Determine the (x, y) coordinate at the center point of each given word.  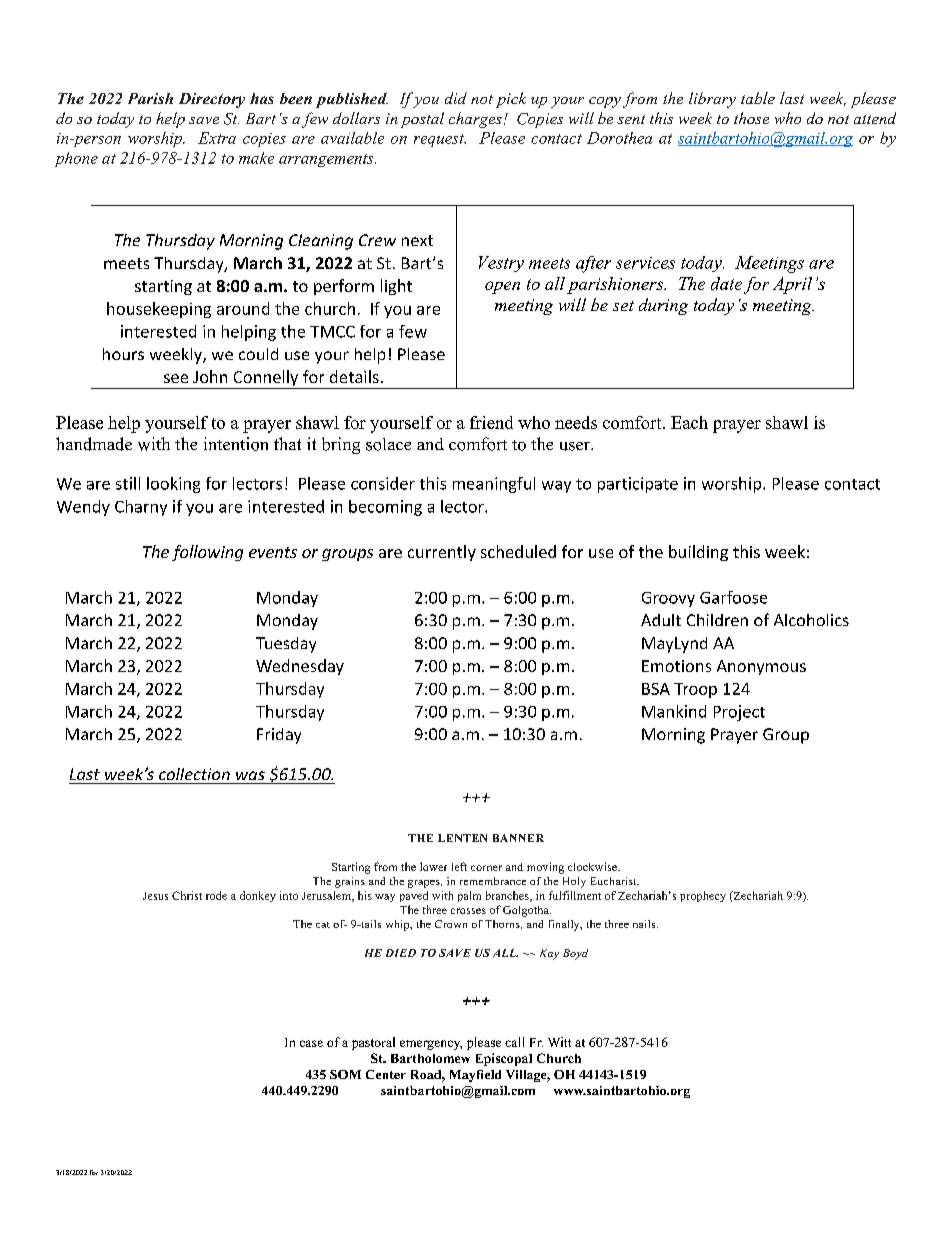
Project (739, 713)
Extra (217, 138)
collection (194, 774)
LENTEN (462, 838)
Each (689, 422)
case (311, 1043)
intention (236, 444)
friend (491, 422)
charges (475, 120)
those (751, 118)
